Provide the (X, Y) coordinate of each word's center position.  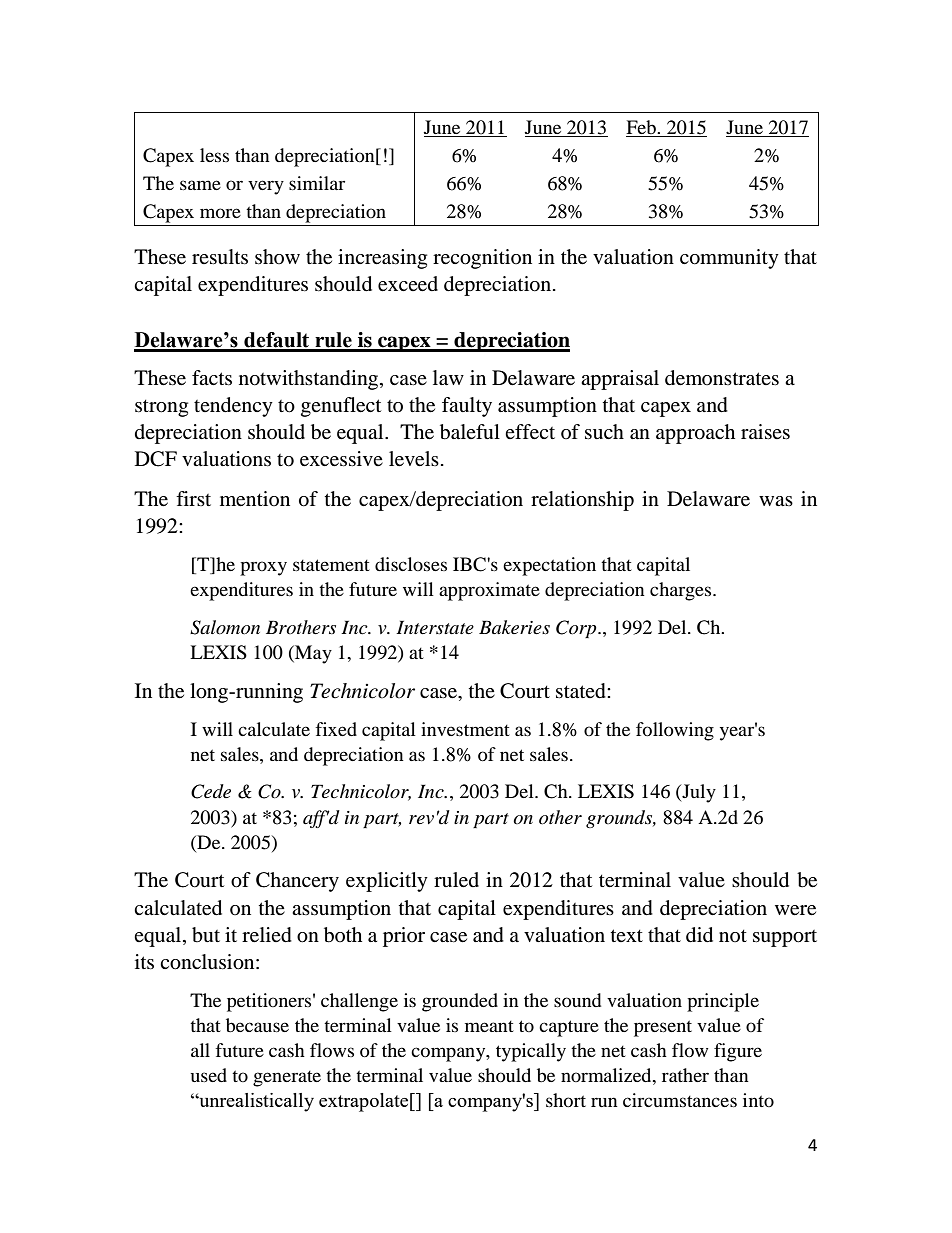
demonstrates (722, 378)
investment (465, 729)
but (206, 935)
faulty (467, 407)
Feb (642, 127)
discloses (411, 564)
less (214, 155)
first (193, 498)
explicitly (387, 882)
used (209, 1075)
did (699, 935)
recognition (482, 259)
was (776, 501)
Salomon (225, 627)
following (675, 731)
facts (212, 377)
